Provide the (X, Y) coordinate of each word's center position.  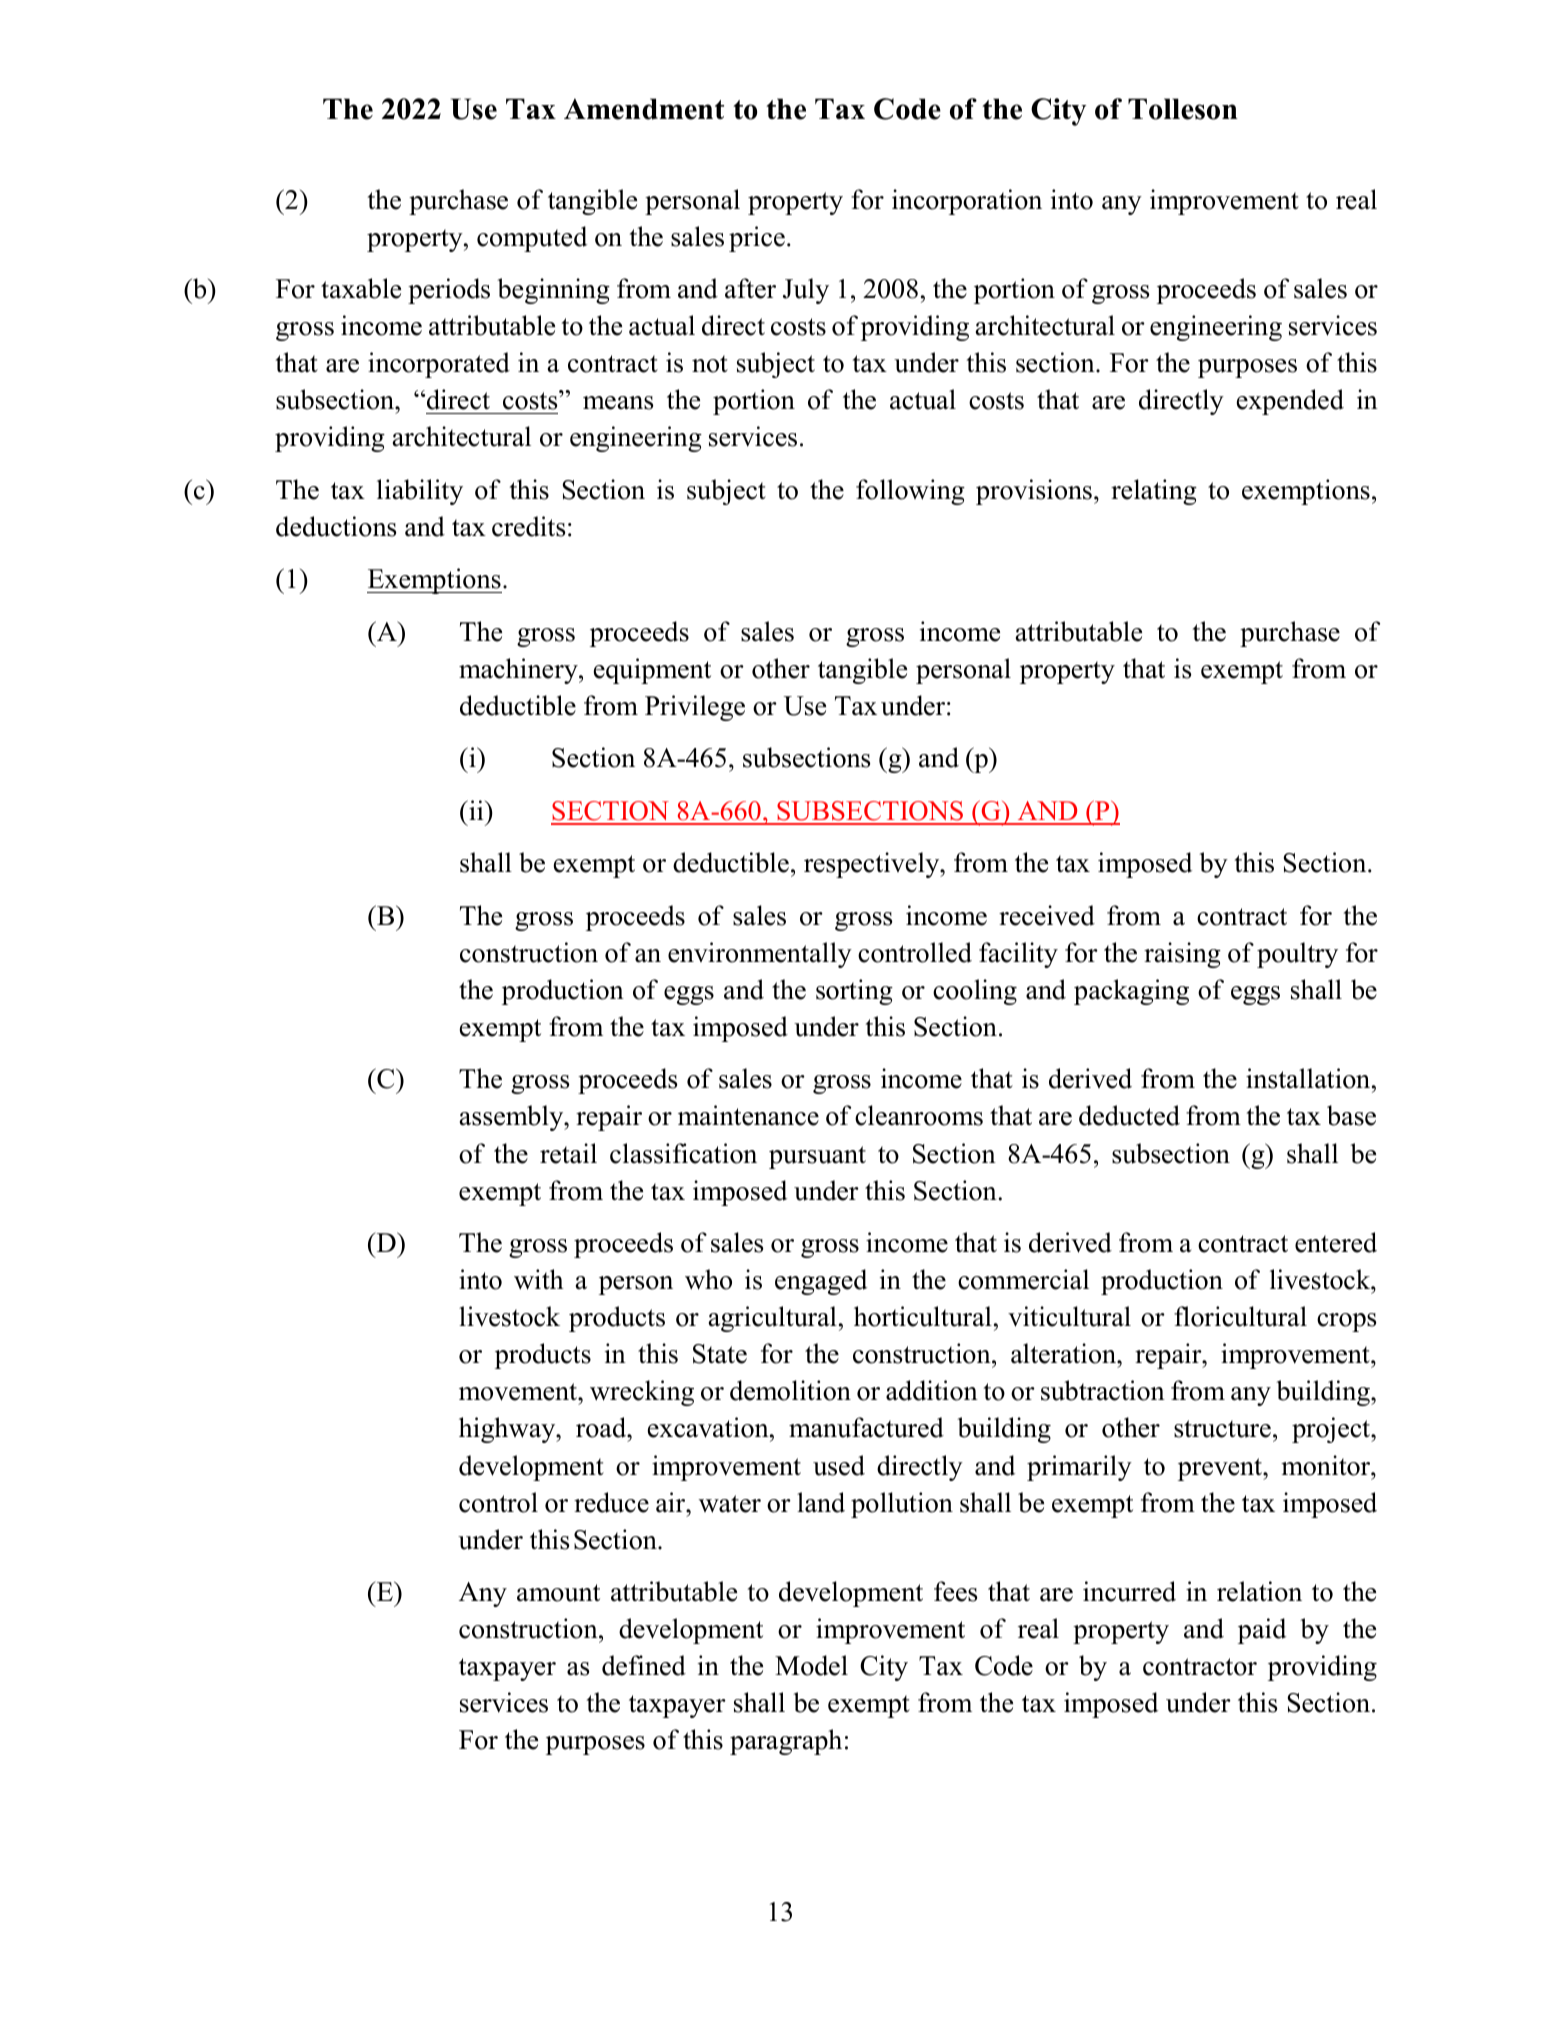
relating (1154, 492)
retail (568, 1153)
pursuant (817, 1157)
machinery (519, 671)
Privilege (695, 708)
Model (811, 1665)
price (757, 239)
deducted (1129, 1115)
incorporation (967, 202)
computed (532, 239)
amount (558, 1593)
